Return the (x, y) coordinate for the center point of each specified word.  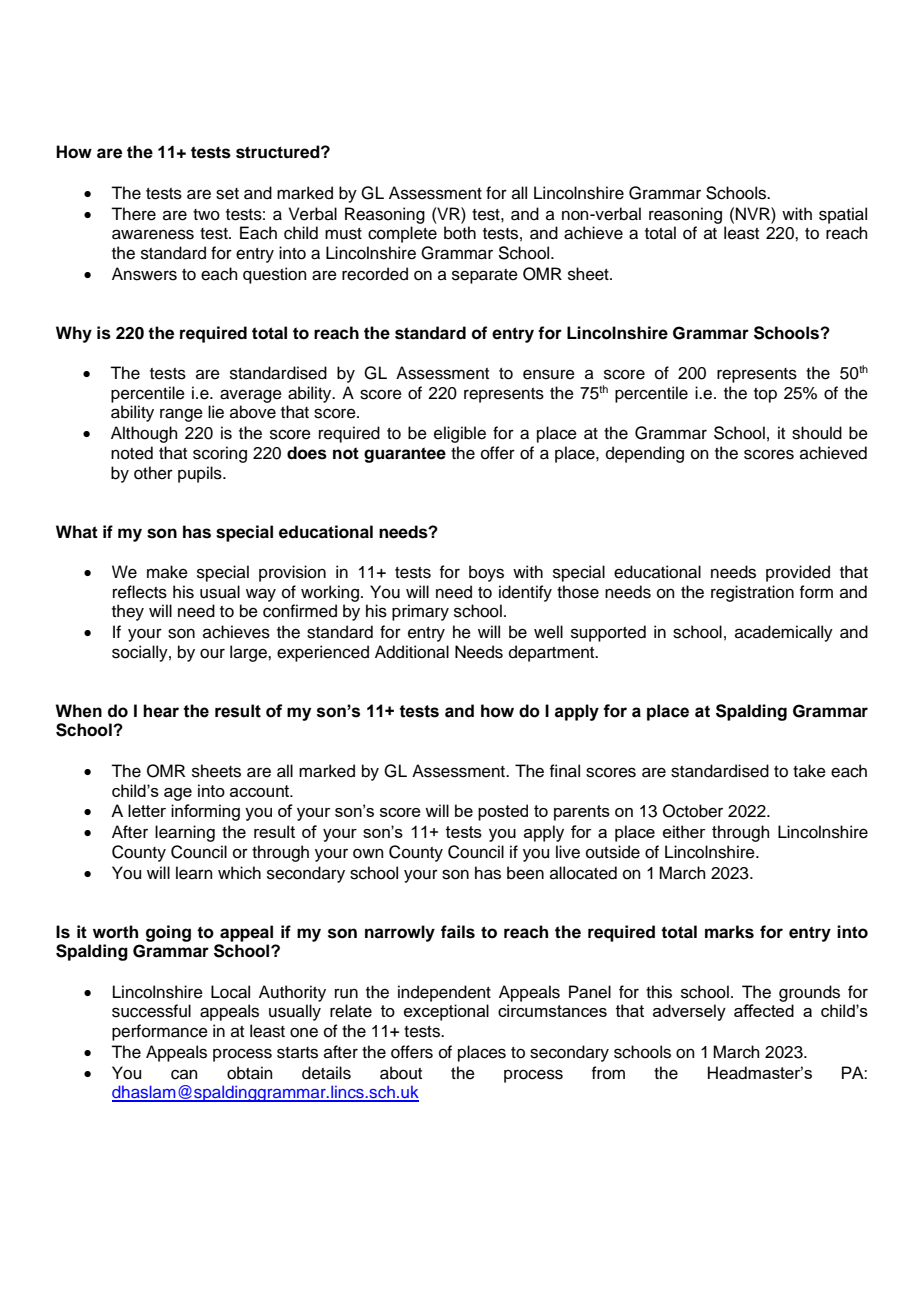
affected (764, 1010)
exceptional (446, 1012)
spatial (843, 215)
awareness (153, 234)
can (184, 1074)
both (460, 233)
